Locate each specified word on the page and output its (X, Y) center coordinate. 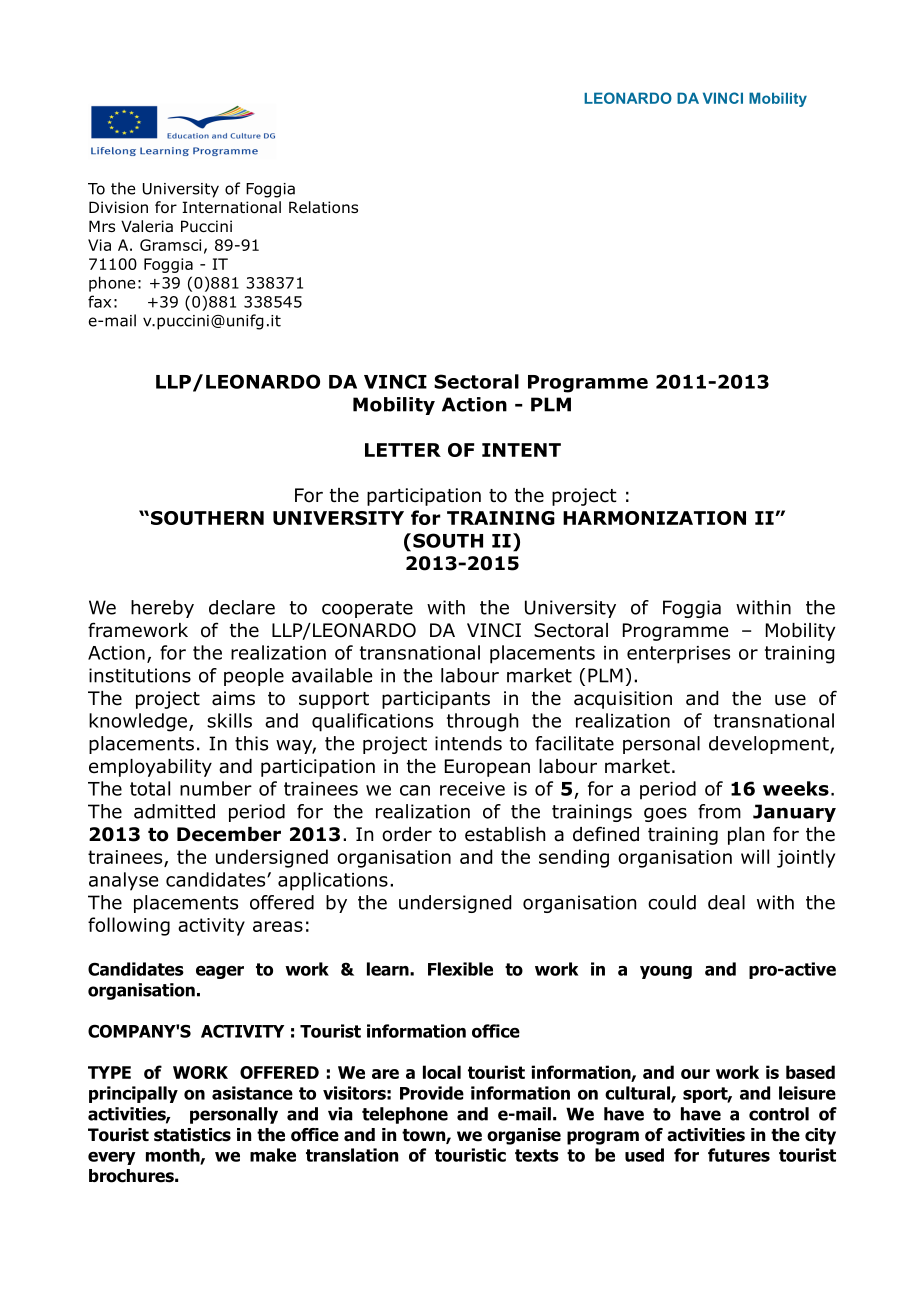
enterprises (678, 655)
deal (726, 902)
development (770, 745)
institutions (140, 675)
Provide (432, 1093)
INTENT (521, 450)
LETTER (403, 450)
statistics (192, 1135)
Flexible (460, 969)
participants (436, 700)
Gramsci (170, 245)
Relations (323, 207)
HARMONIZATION (654, 518)
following (129, 926)
